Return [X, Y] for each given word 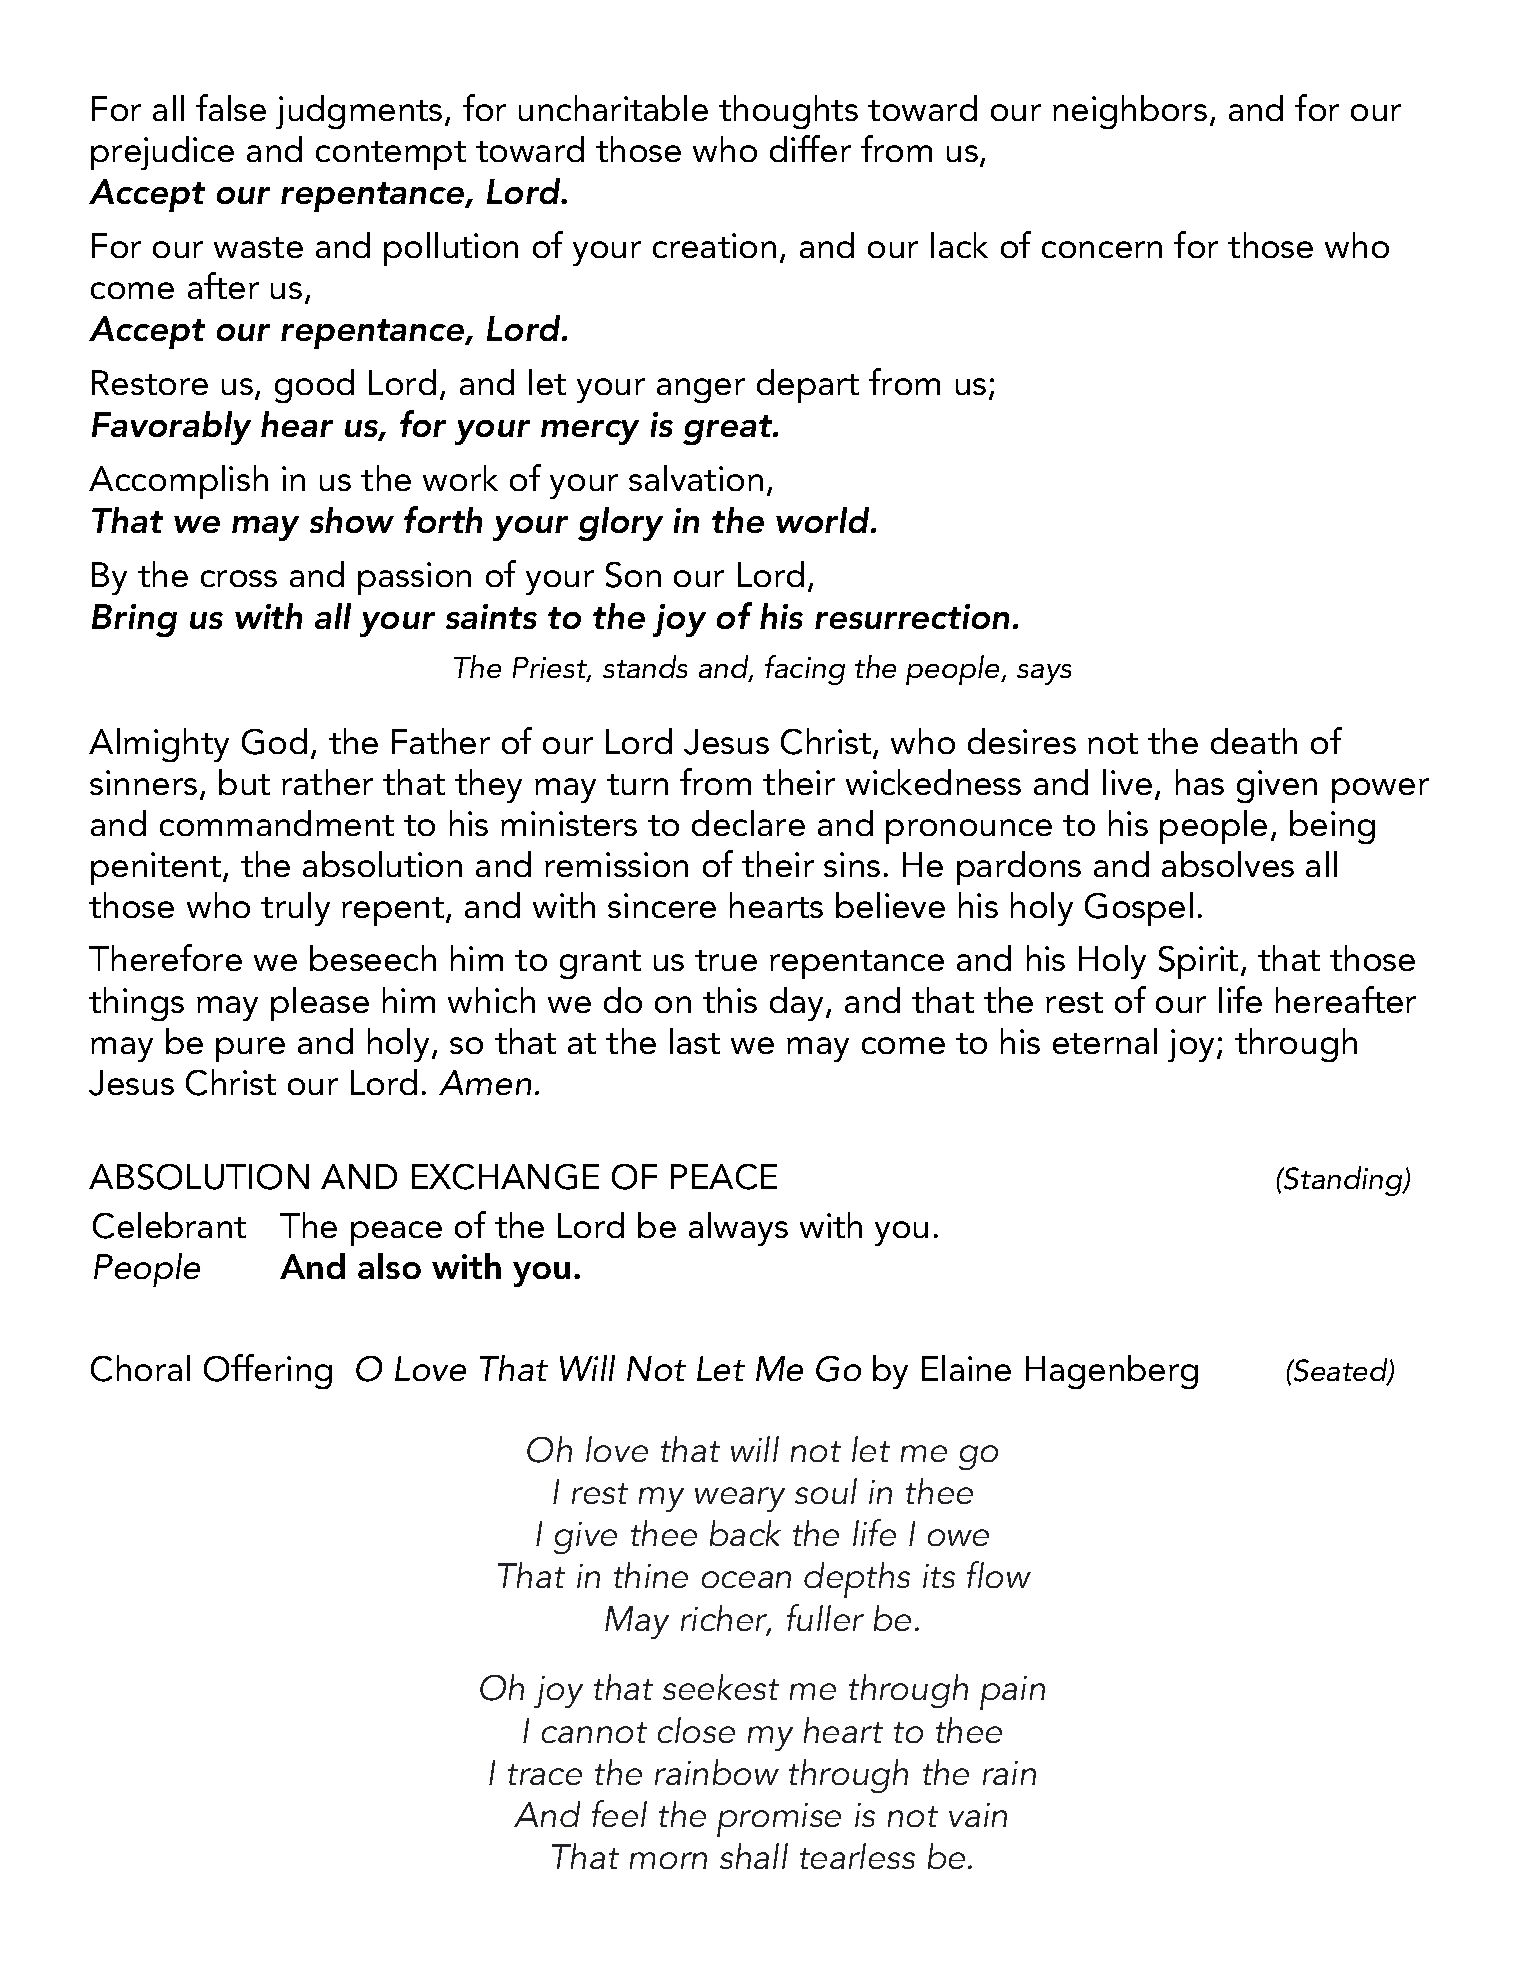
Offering [268, 1371]
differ [810, 148]
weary [740, 1499]
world [824, 520]
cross [239, 578]
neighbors [1130, 112]
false [231, 107]
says [1044, 674]
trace [545, 1774]
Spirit [1198, 962]
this [730, 1000]
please [320, 1004]
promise [779, 1820]
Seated [1341, 1371]
